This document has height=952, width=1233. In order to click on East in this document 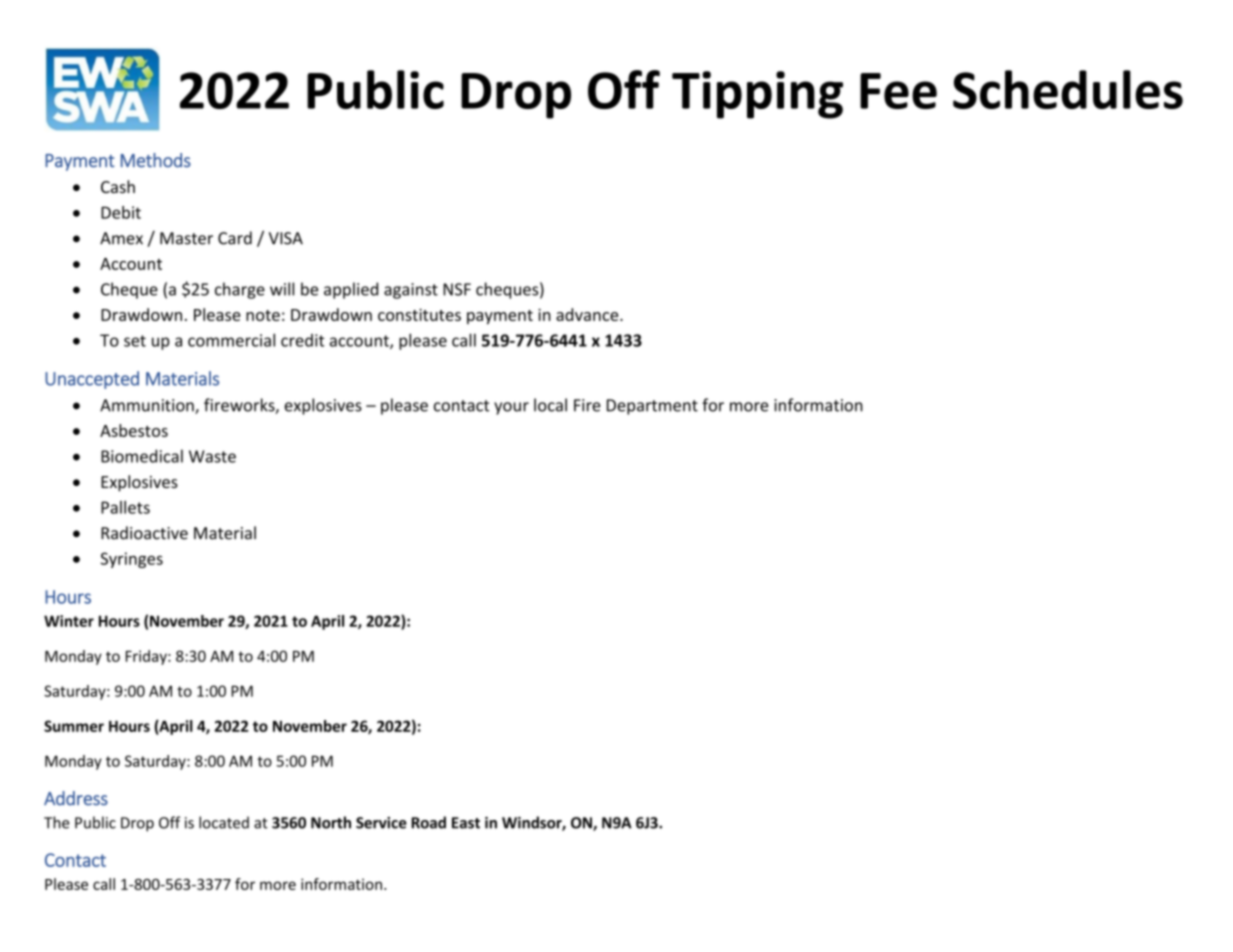, I will do `click(466, 823)`.
